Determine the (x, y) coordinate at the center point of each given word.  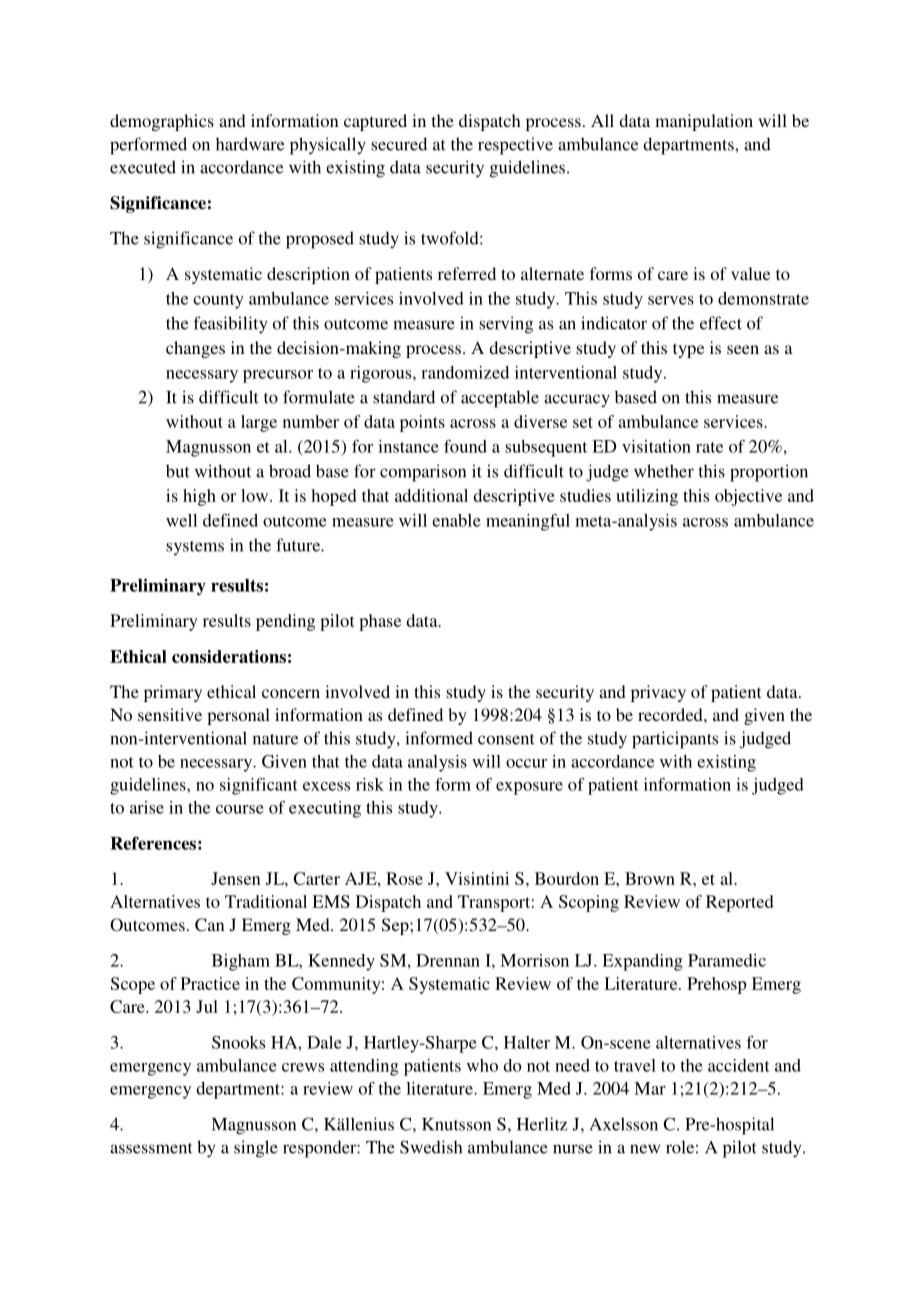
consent (506, 739)
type (688, 350)
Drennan (448, 960)
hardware (250, 144)
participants (675, 740)
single (256, 1149)
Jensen (236, 878)
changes (195, 349)
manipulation (704, 122)
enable (456, 520)
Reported (740, 903)
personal (238, 716)
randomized (465, 372)
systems (195, 548)
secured (399, 144)
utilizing (647, 497)
